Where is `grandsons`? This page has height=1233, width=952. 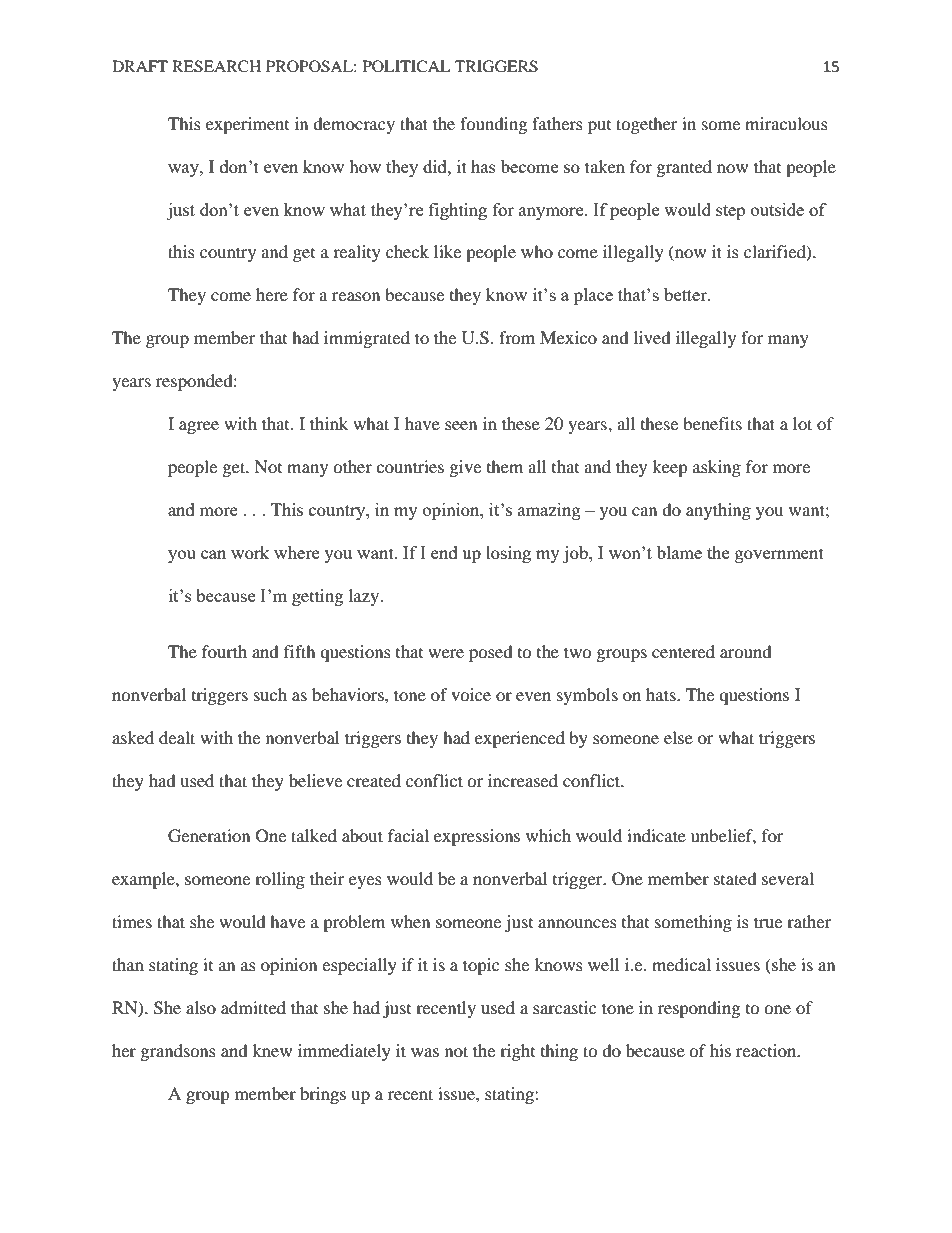 grandsons is located at coordinates (178, 1052).
